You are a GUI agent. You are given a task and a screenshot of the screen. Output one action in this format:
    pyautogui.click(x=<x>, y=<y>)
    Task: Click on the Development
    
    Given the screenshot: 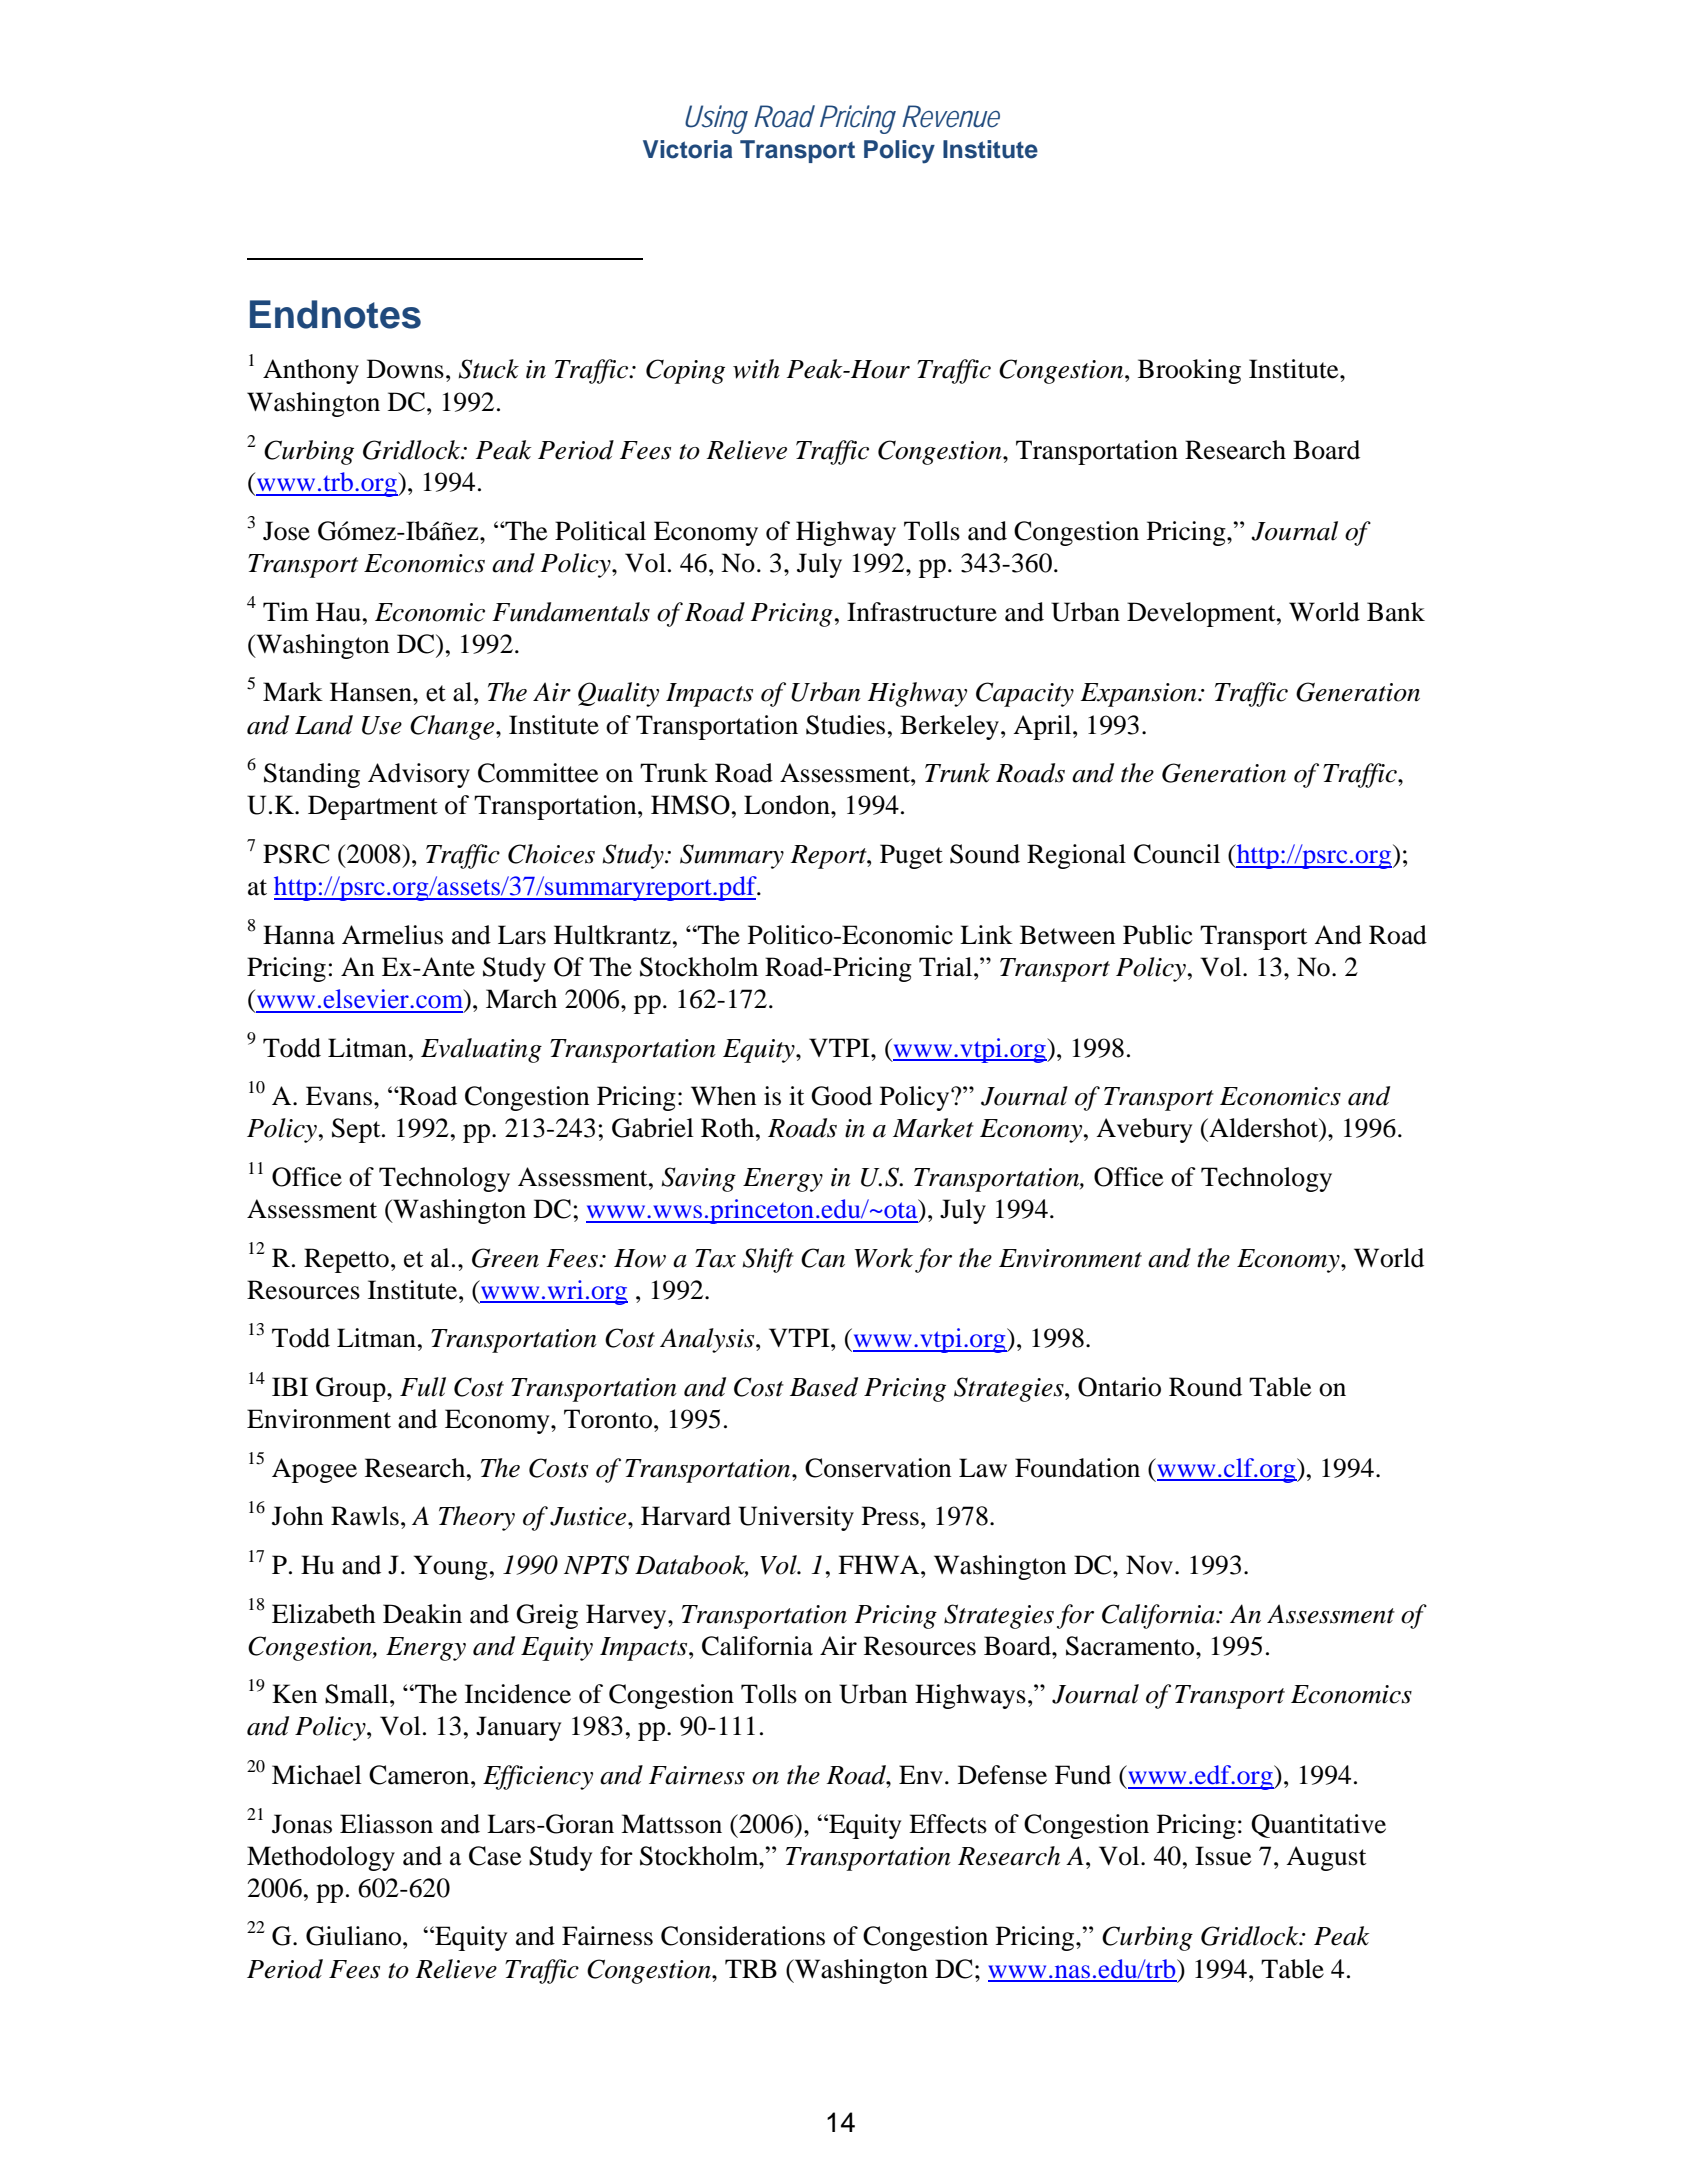 What is the action you would take?
    pyautogui.click(x=1202, y=614)
